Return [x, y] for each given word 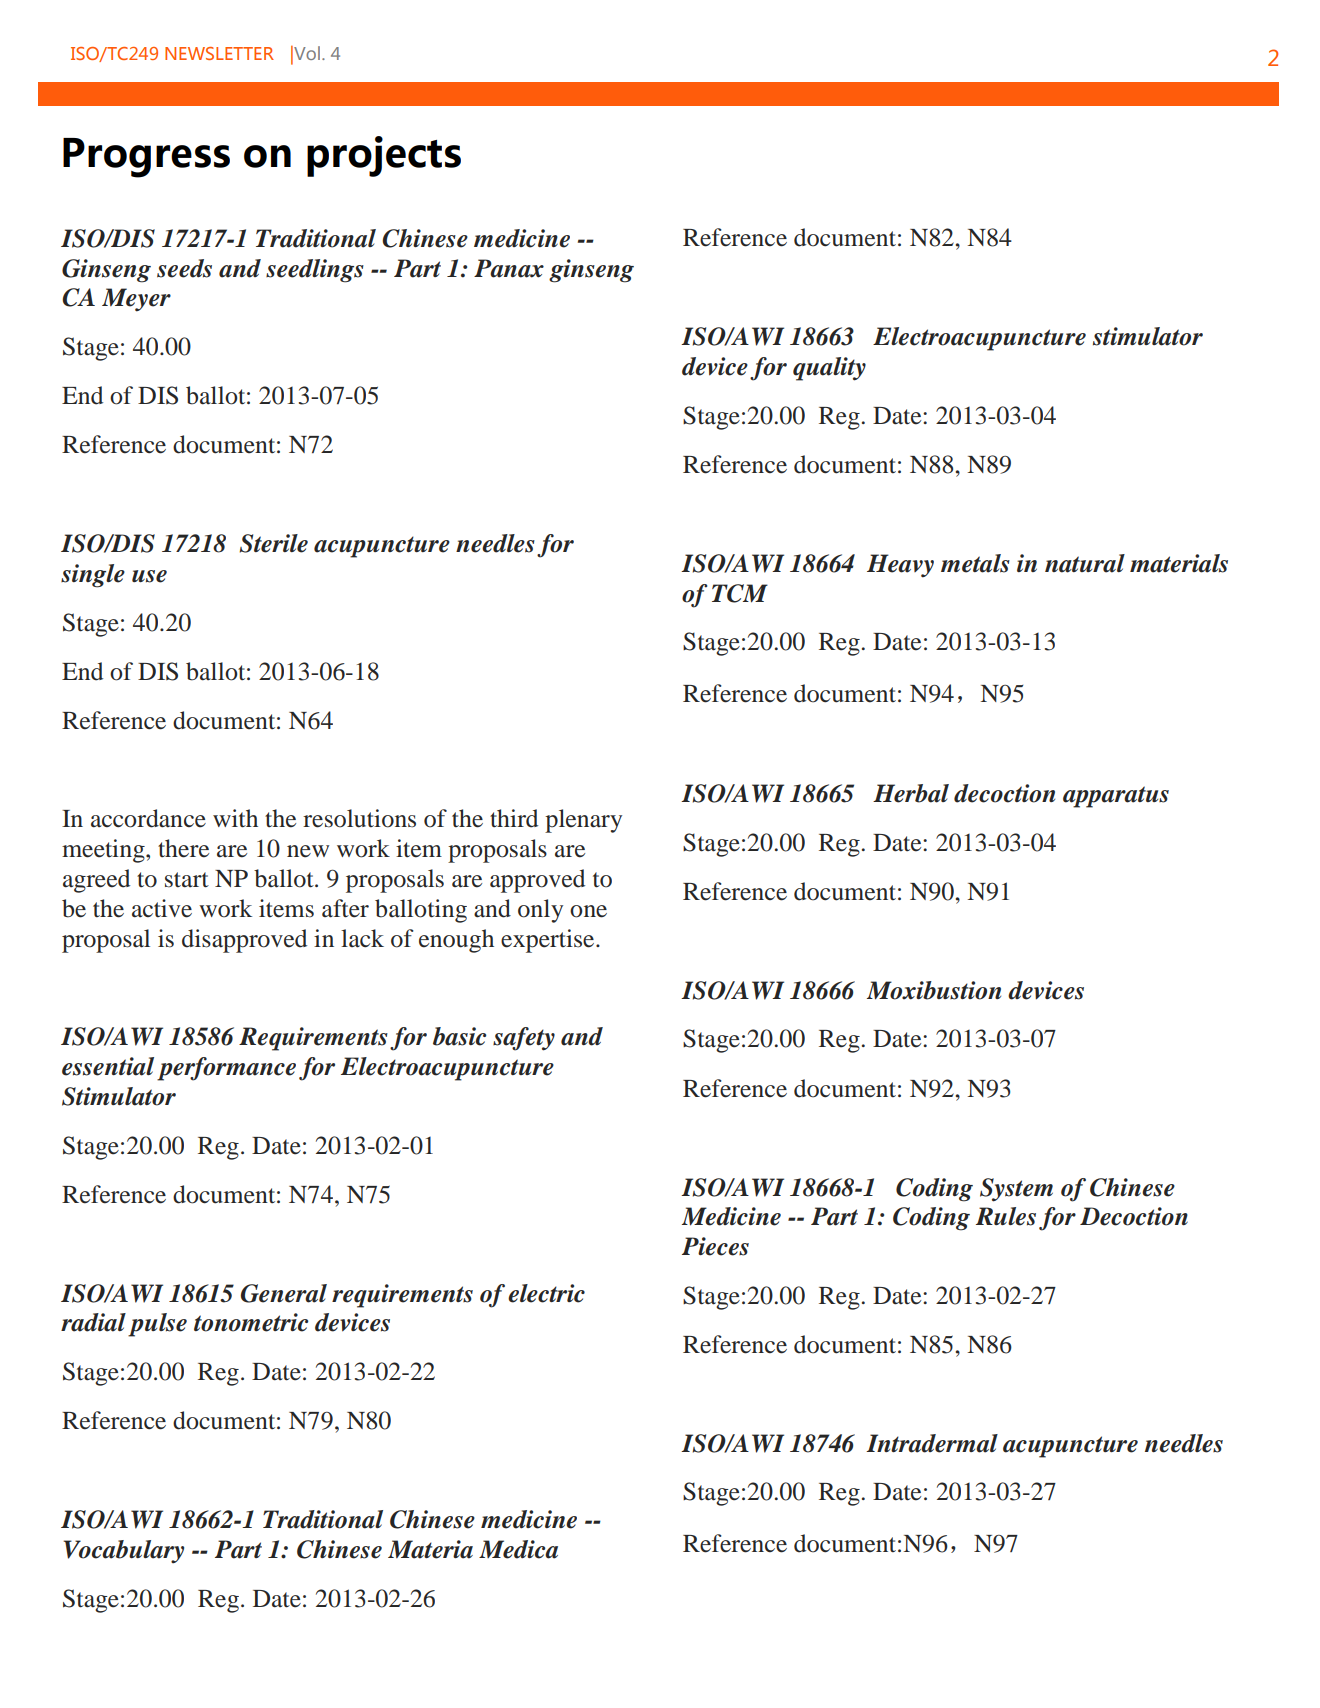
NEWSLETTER [219, 53]
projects [384, 156]
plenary [583, 821]
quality [829, 369]
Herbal [911, 793]
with [235, 818]
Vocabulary [123, 1552]
